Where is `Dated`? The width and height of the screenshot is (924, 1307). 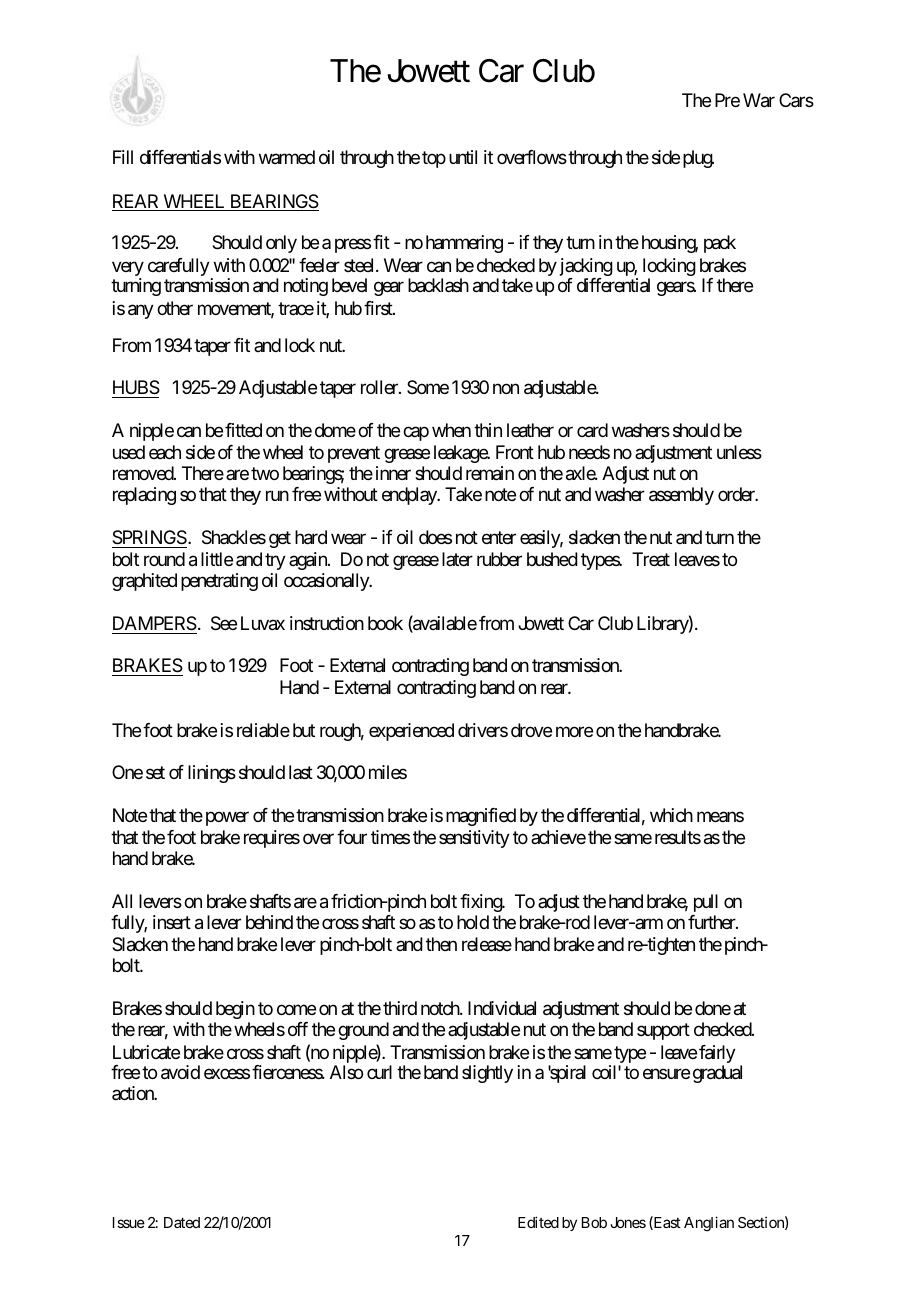
Dated is located at coordinates (182, 1222).
